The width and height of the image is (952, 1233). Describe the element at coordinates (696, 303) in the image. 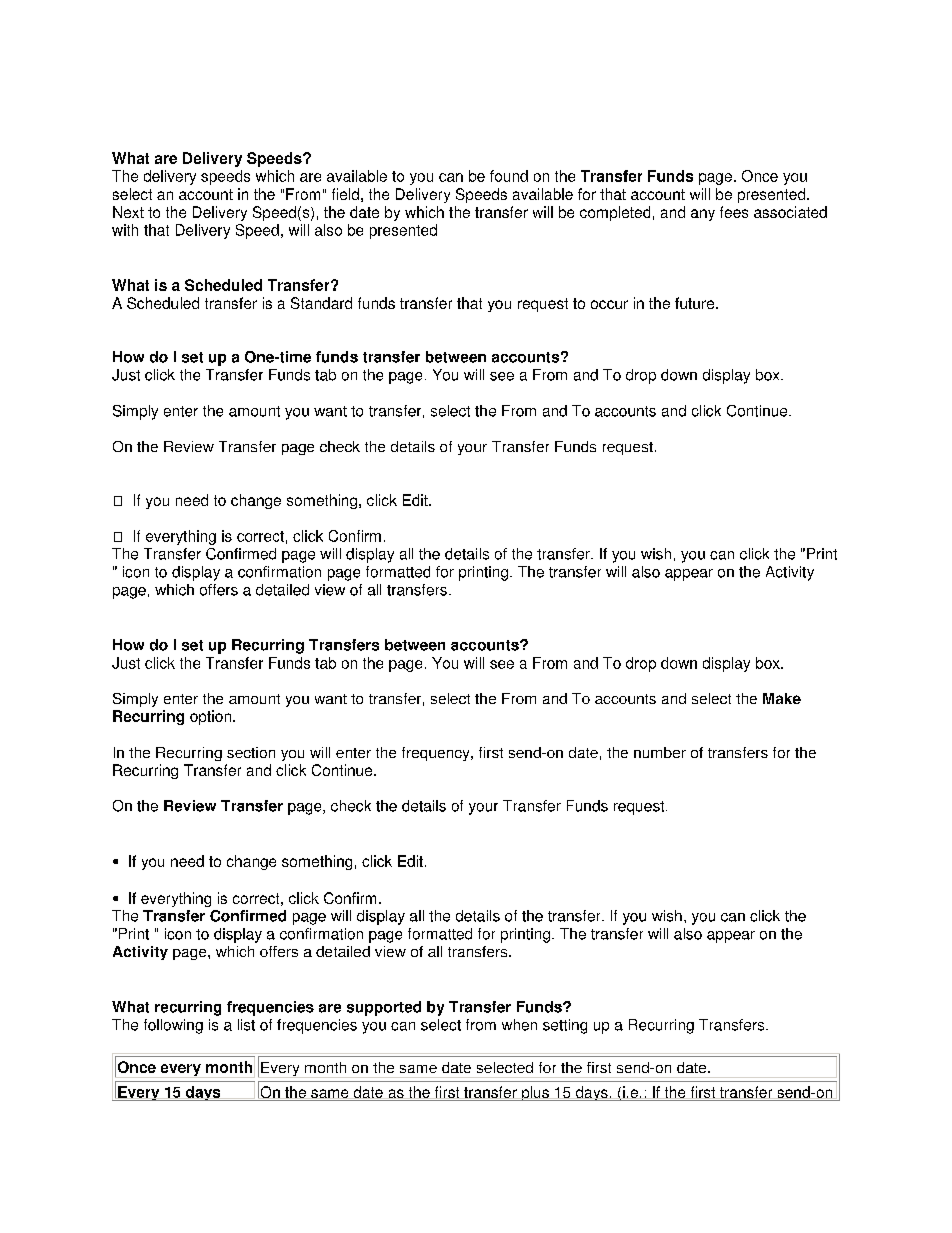

I see `future` at that location.
